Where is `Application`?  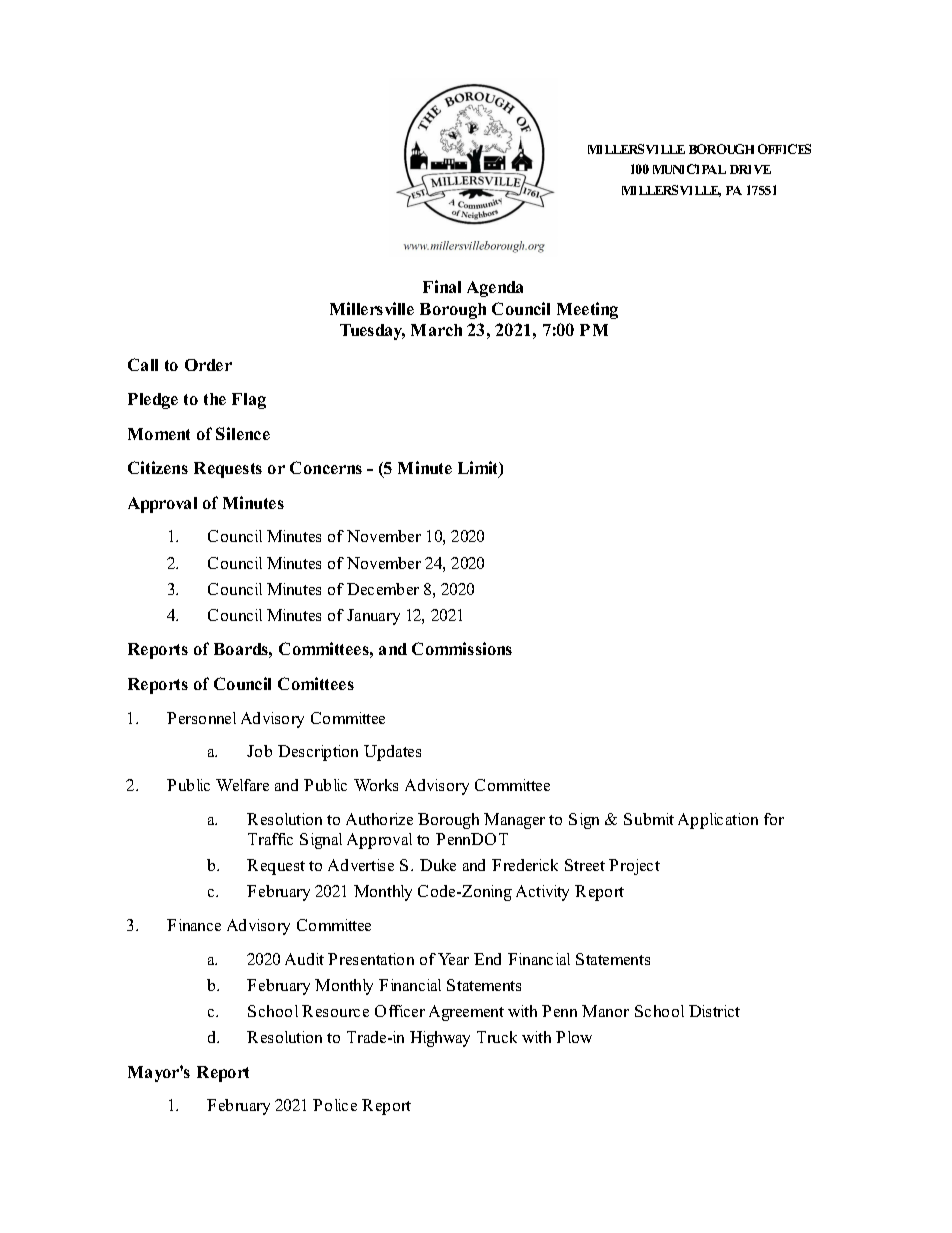
Application is located at coordinates (718, 821).
